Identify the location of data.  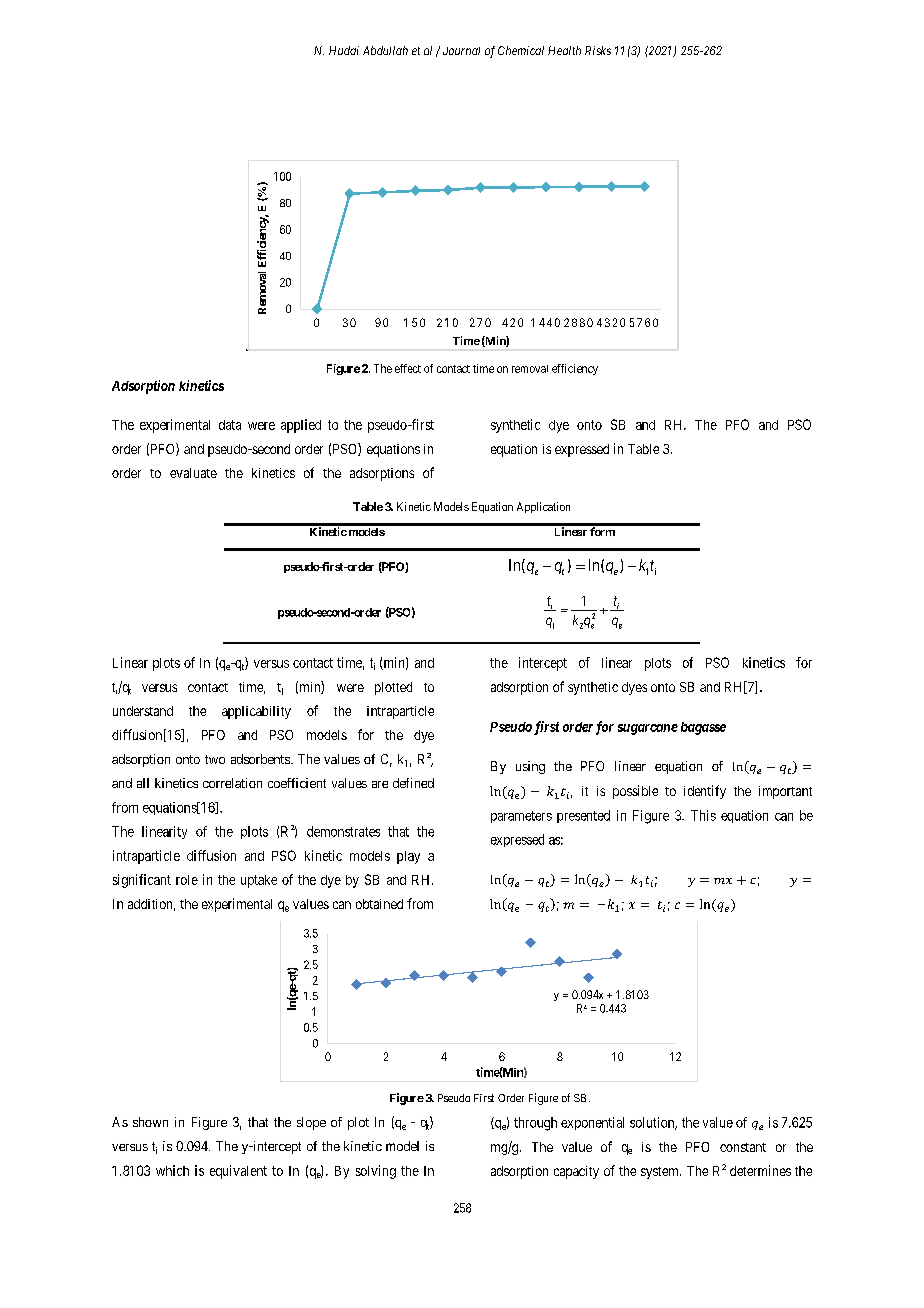
(230, 425).
